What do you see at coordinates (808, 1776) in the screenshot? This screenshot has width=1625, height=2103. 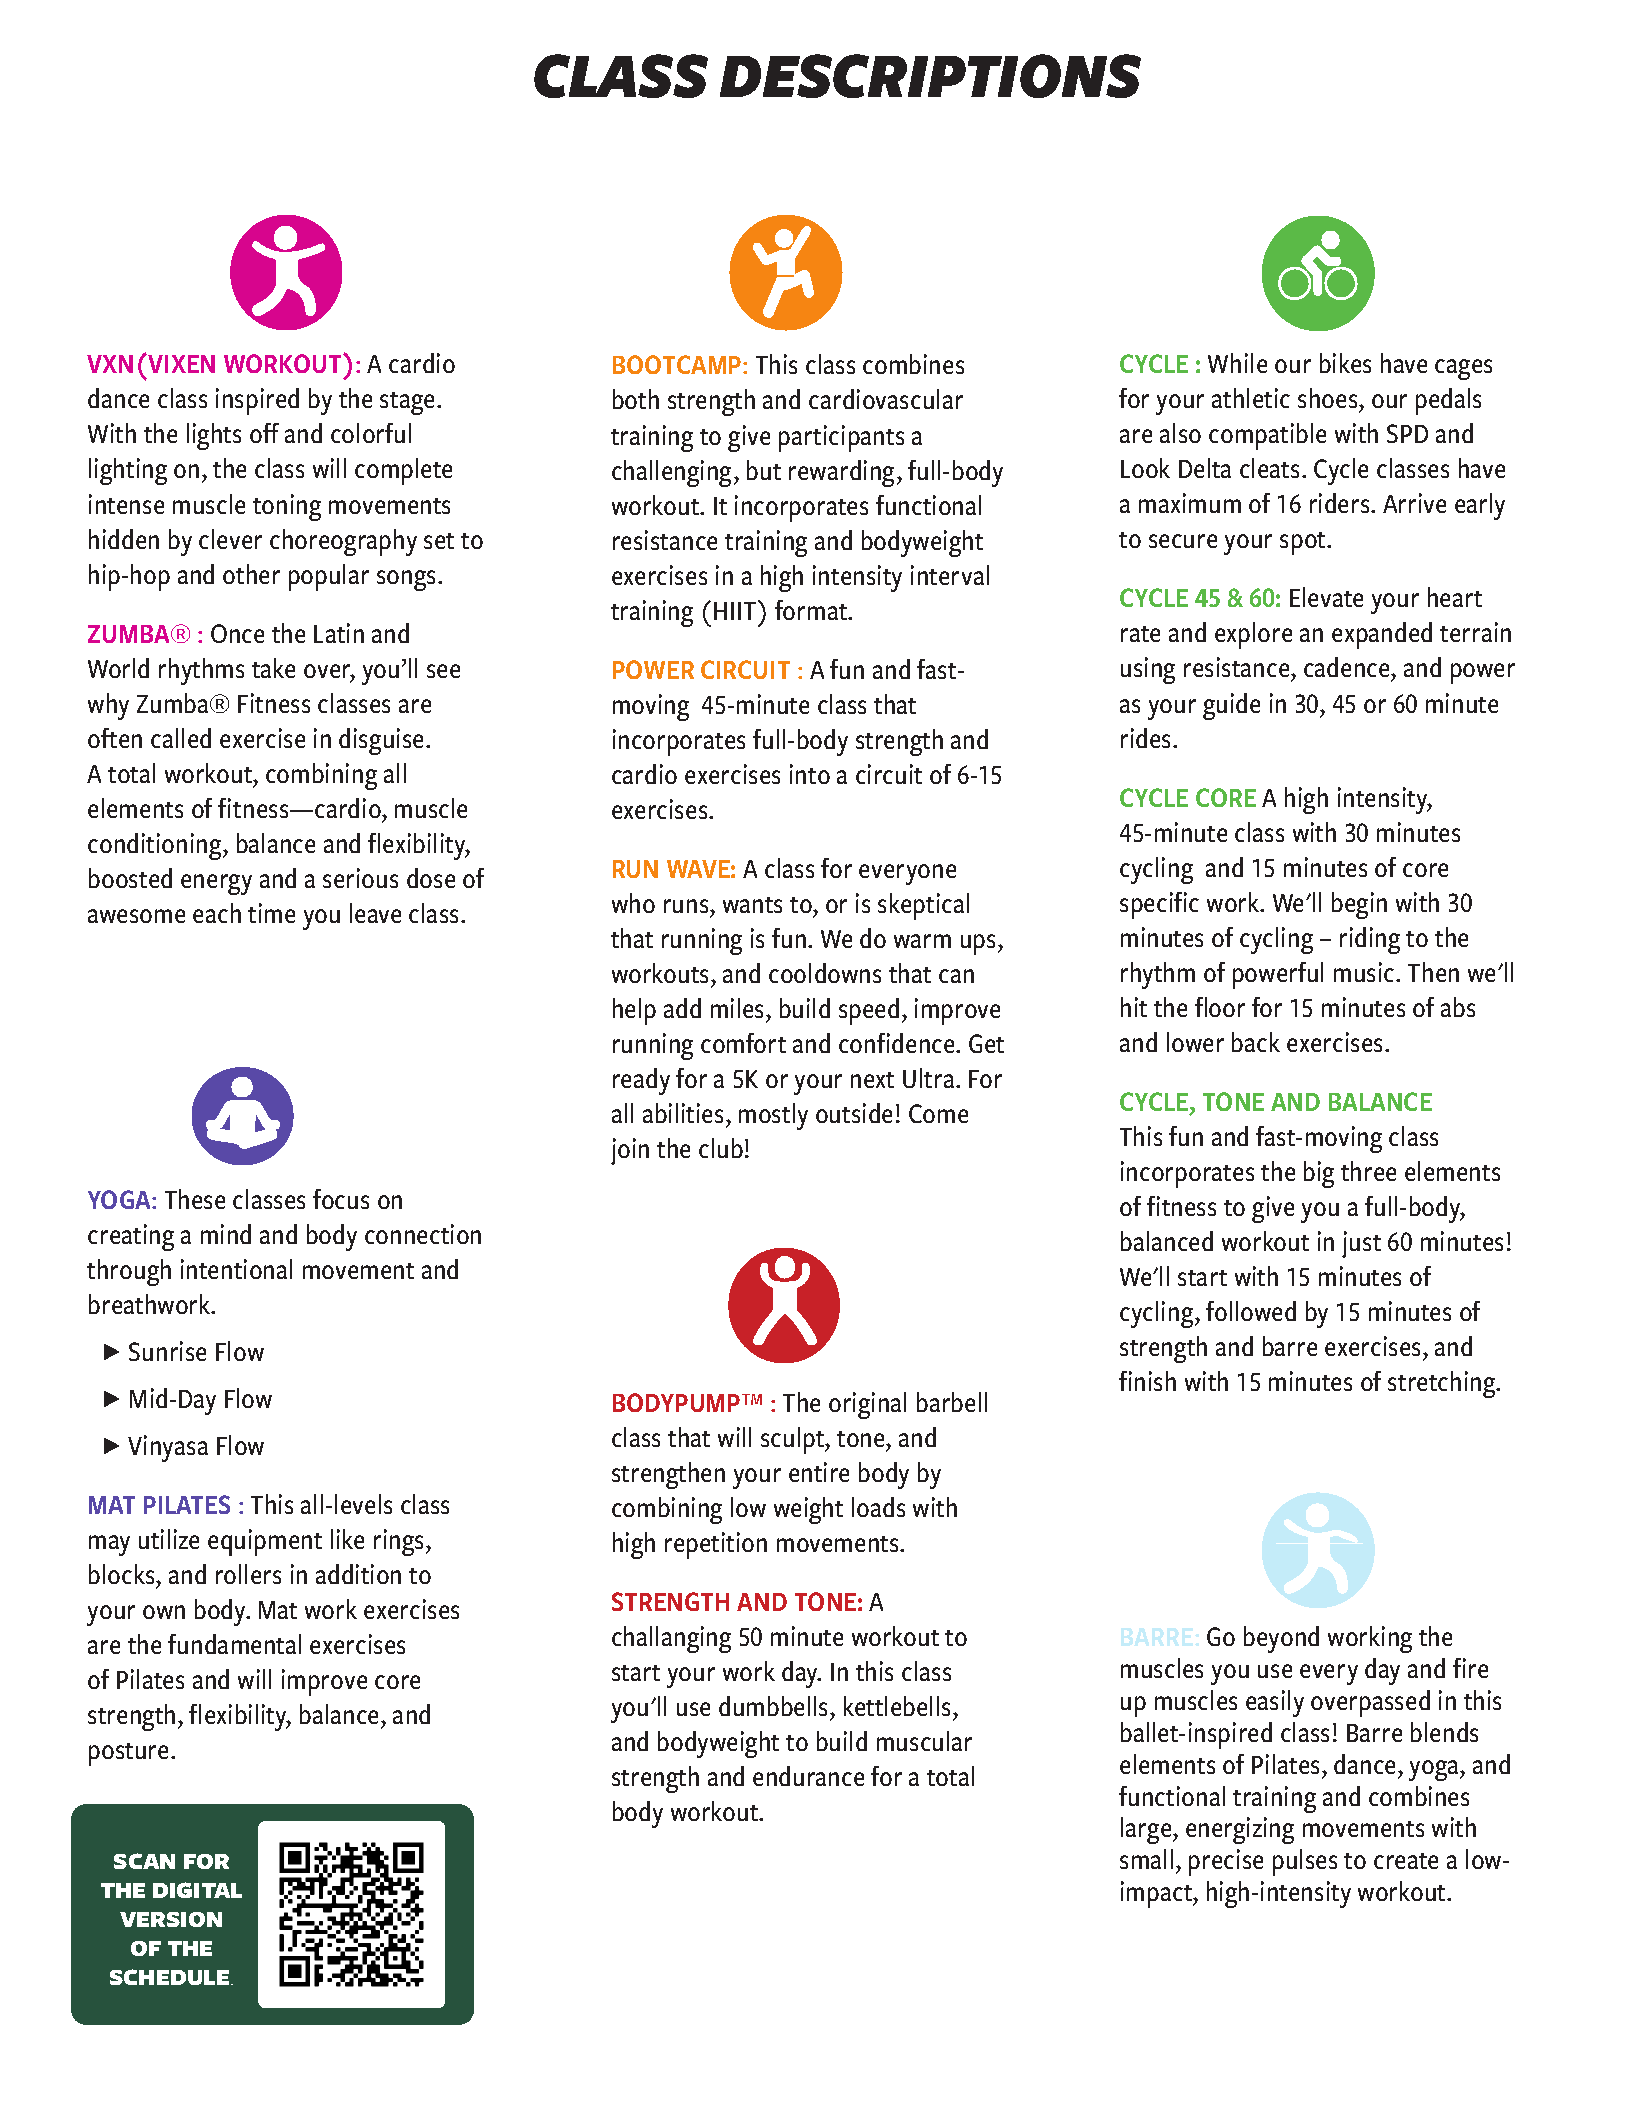 I see `endurance` at bounding box center [808, 1776].
